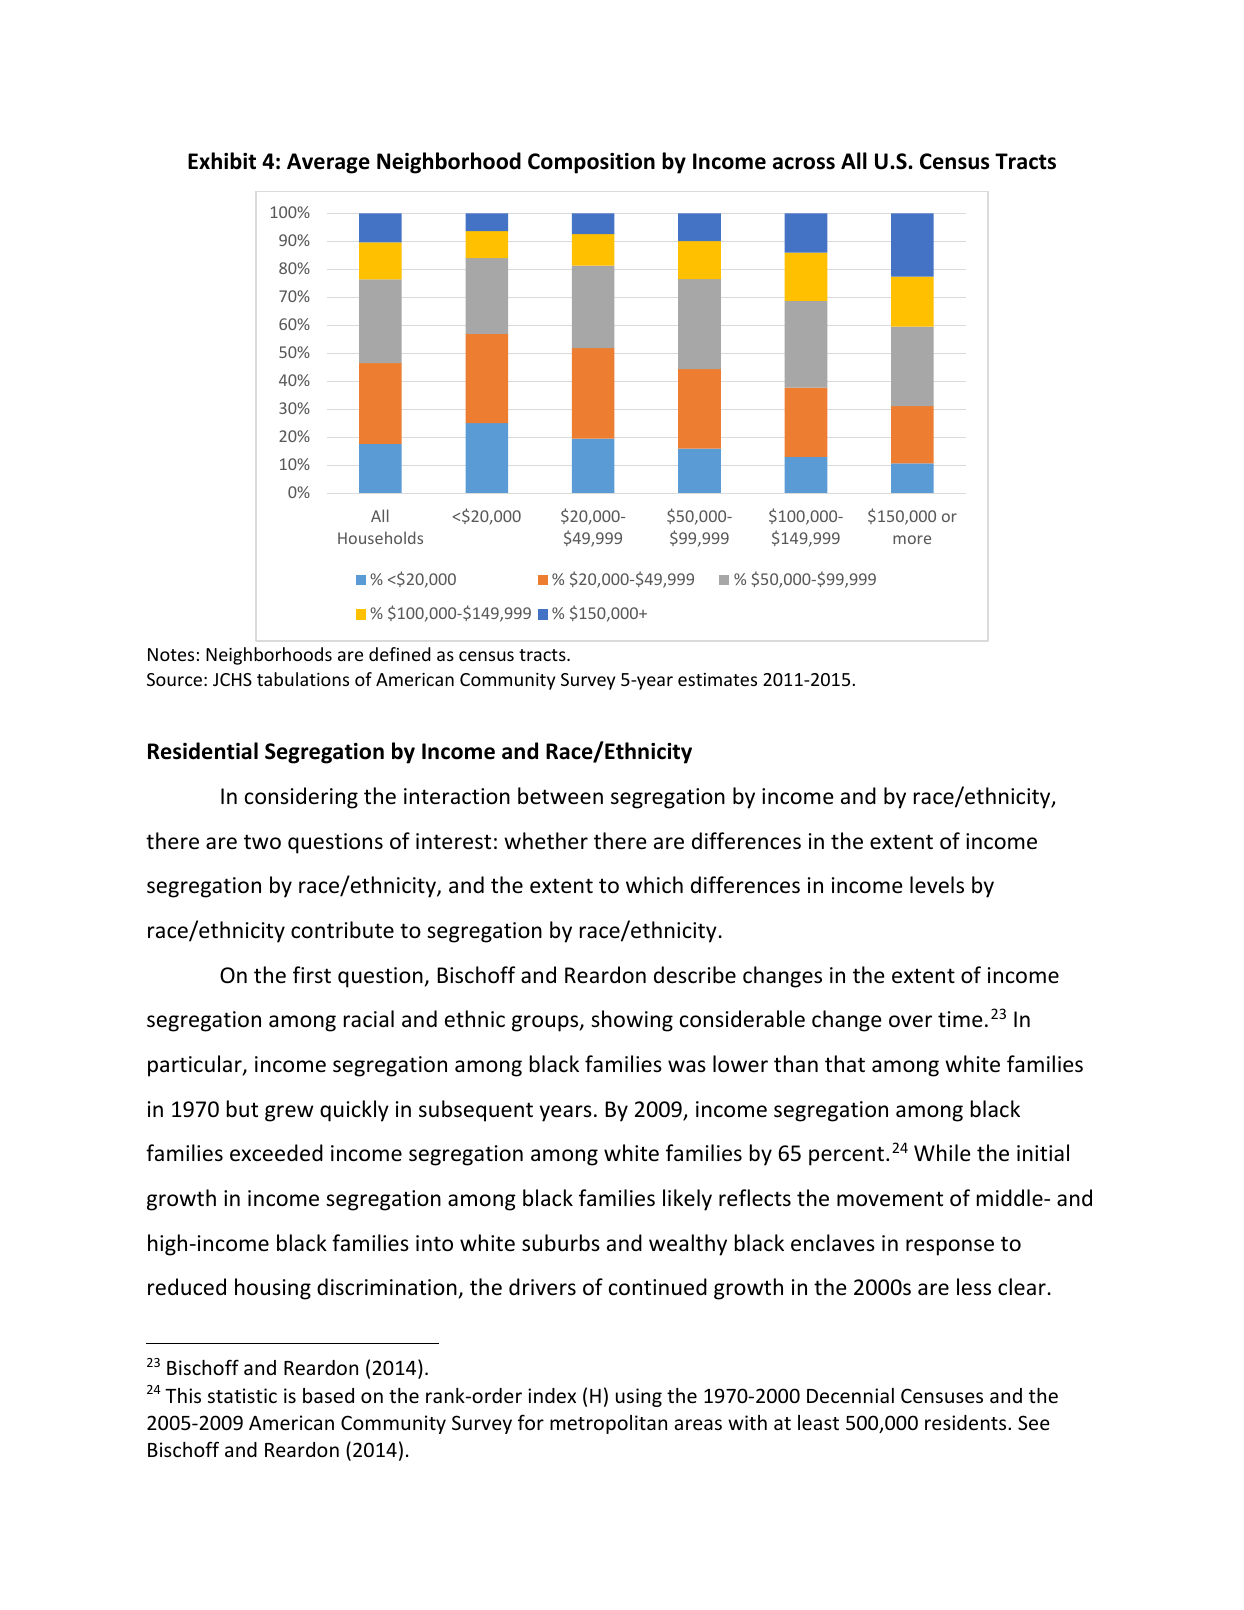  Describe the element at coordinates (289, 1113) in the page. I see `grew` at that location.
